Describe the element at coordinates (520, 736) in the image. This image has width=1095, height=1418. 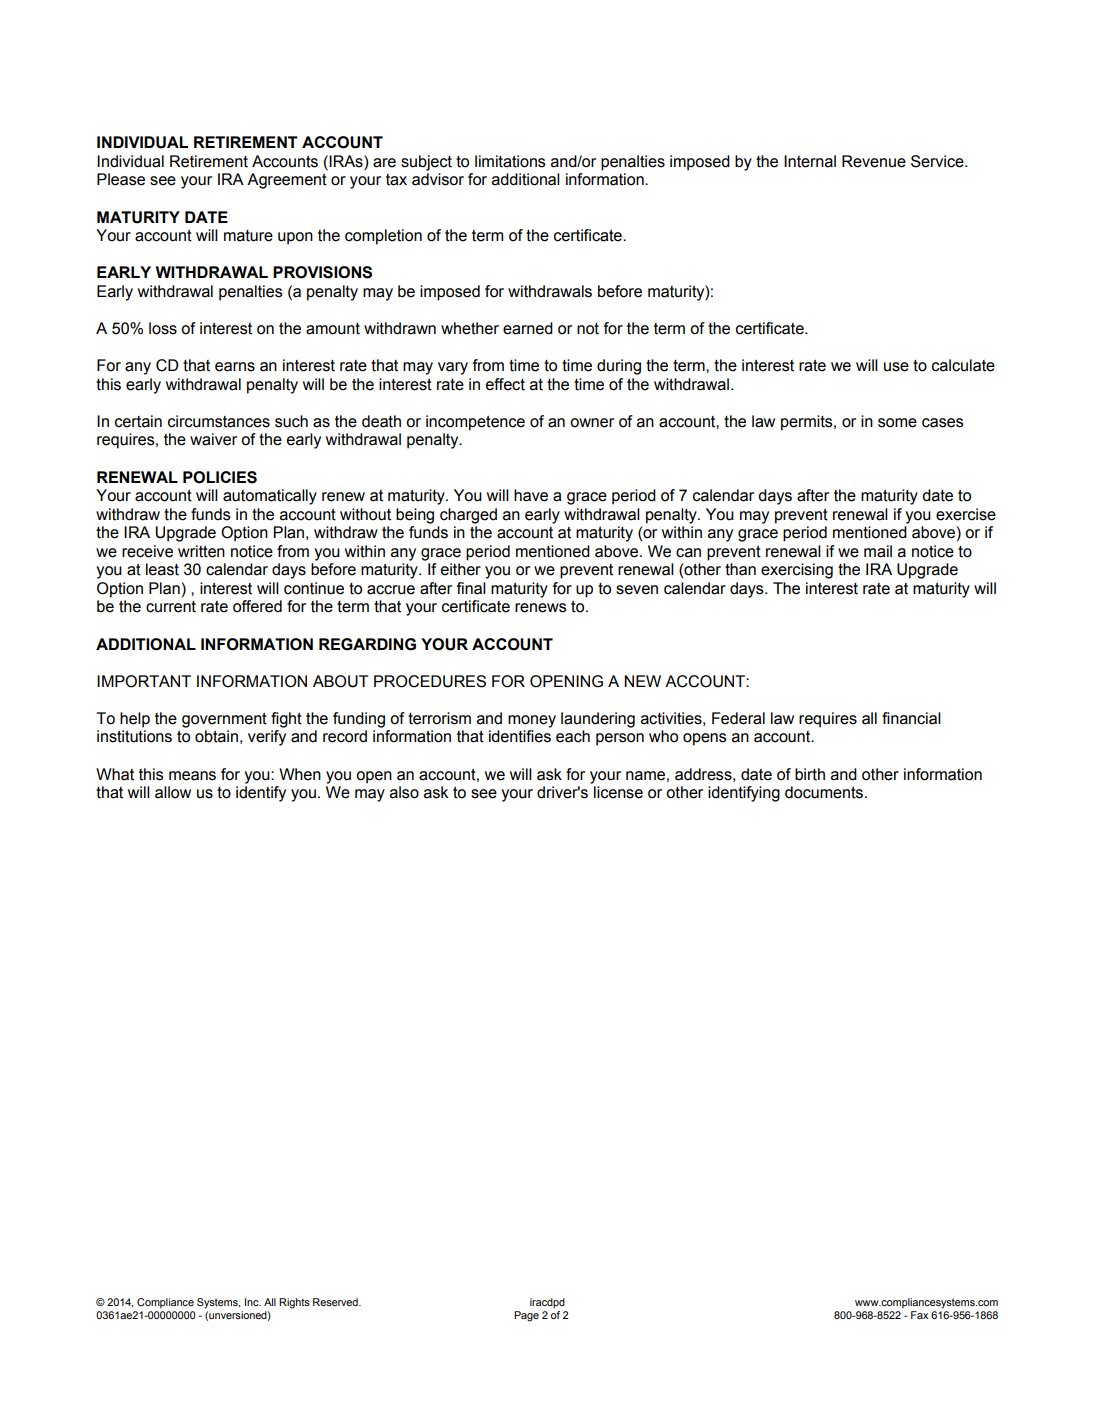
I see `identifies` at that location.
